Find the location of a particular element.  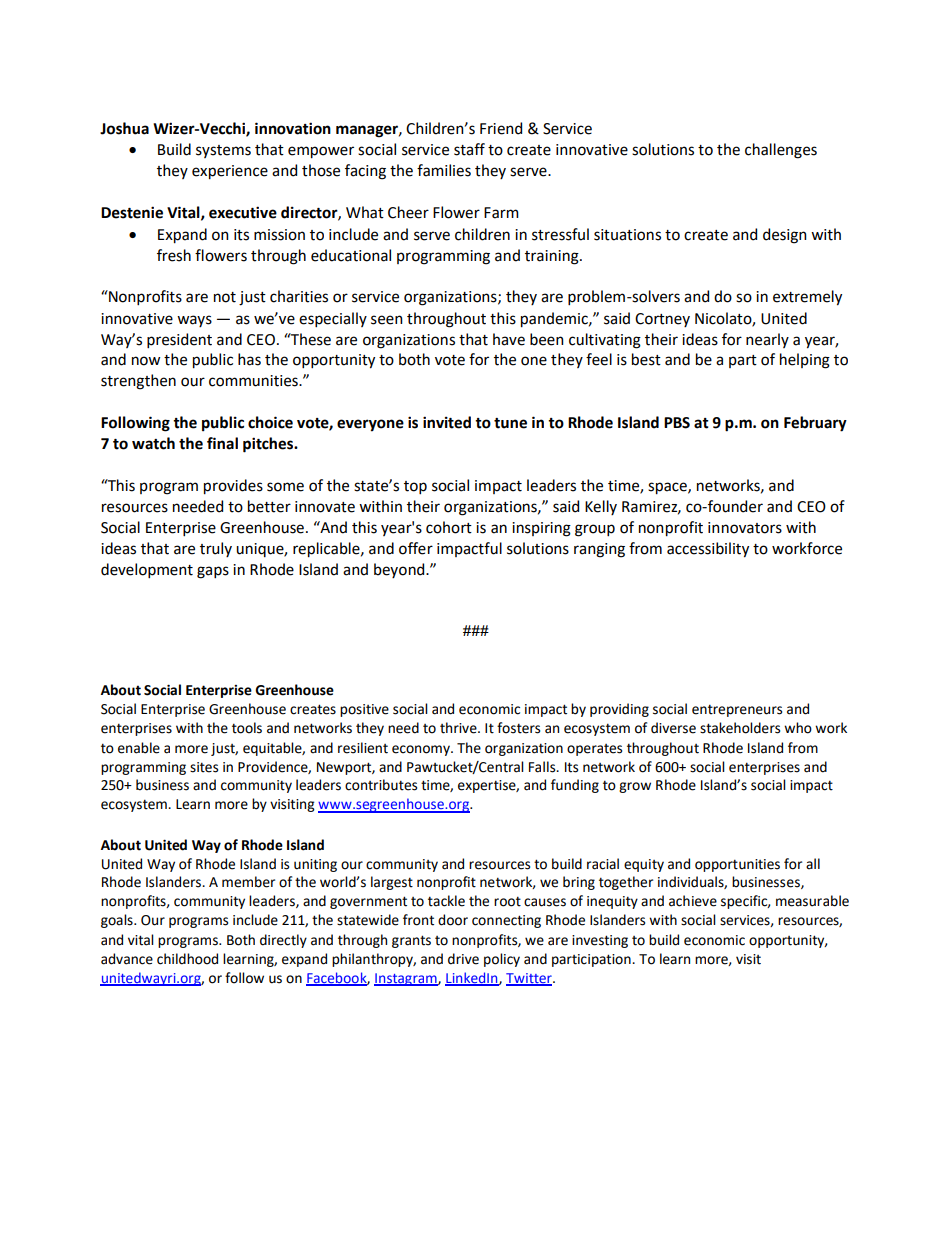

drive is located at coordinates (463, 959).
